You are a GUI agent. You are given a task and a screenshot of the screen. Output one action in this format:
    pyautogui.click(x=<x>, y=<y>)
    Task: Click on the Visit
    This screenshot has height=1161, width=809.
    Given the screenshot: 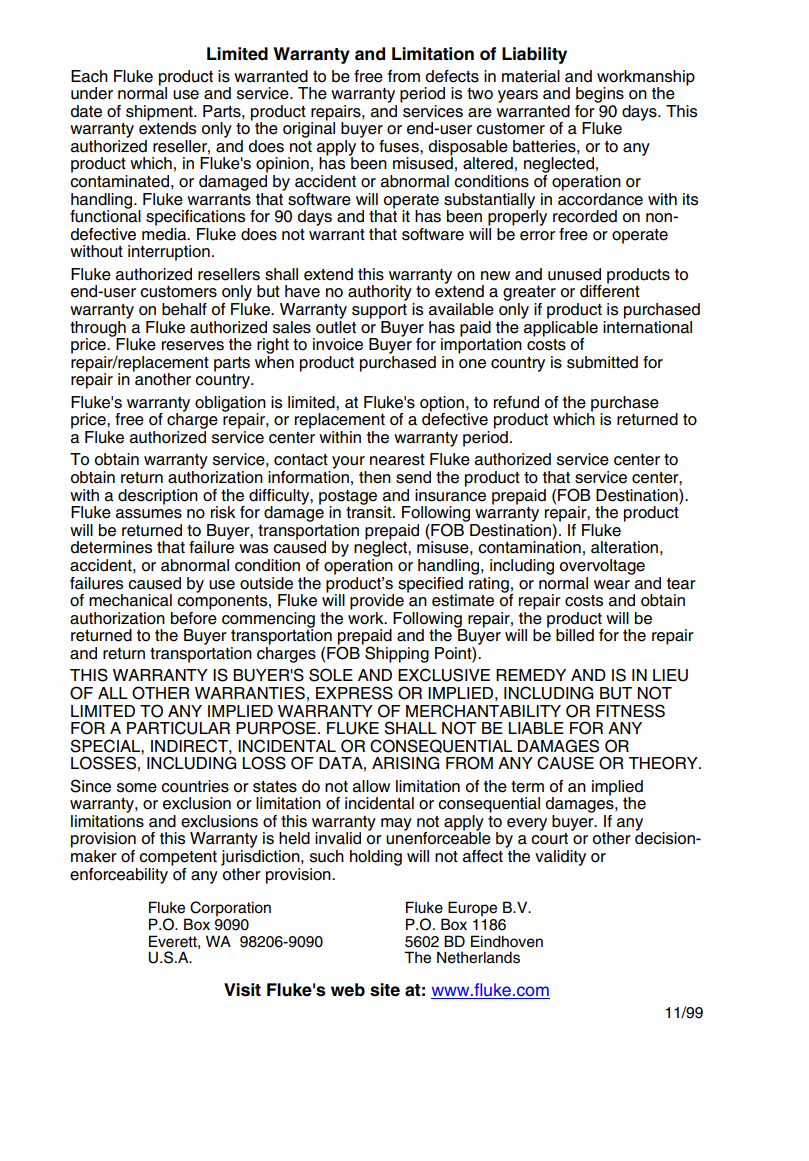 What is the action you would take?
    pyautogui.click(x=242, y=990)
